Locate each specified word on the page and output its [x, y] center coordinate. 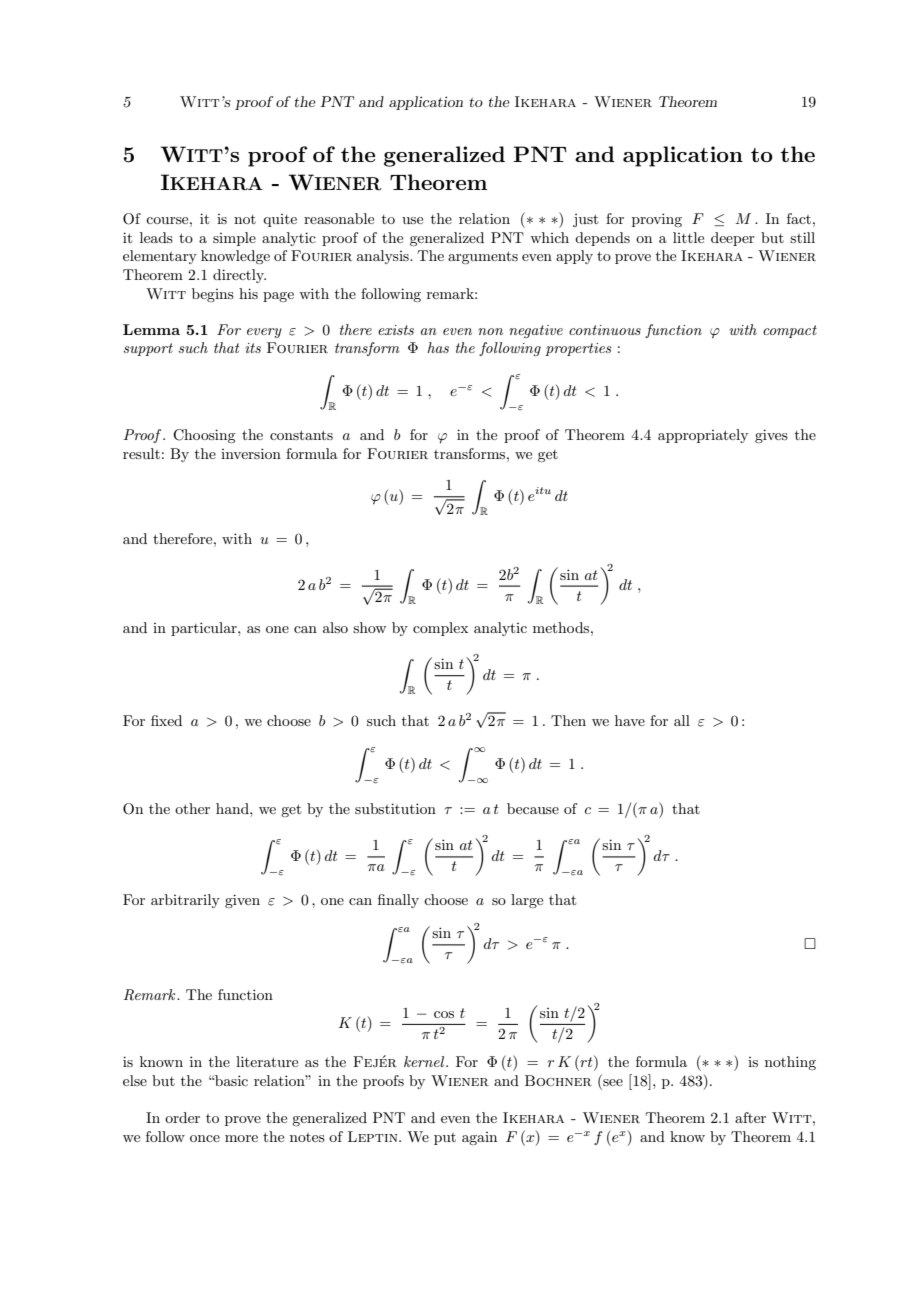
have [630, 720]
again [479, 1138]
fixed [166, 720]
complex [440, 629]
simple [234, 239]
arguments [483, 257]
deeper [733, 239]
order [182, 1117]
